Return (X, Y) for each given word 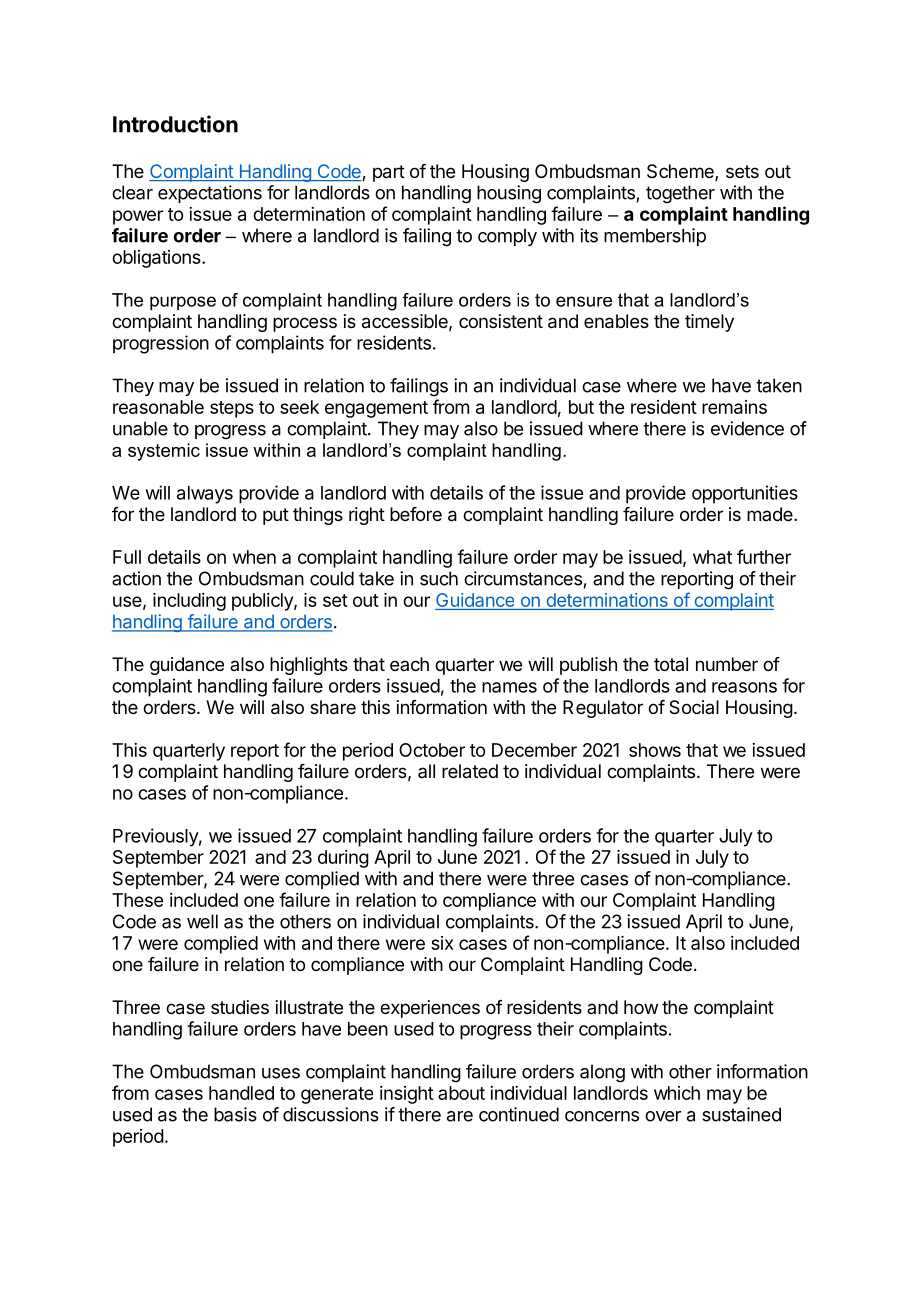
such (439, 578)
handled (241, 1093)
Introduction (175, 124)
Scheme (681, 172)
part (389, 173)
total (671, 664)
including (189, 602)
